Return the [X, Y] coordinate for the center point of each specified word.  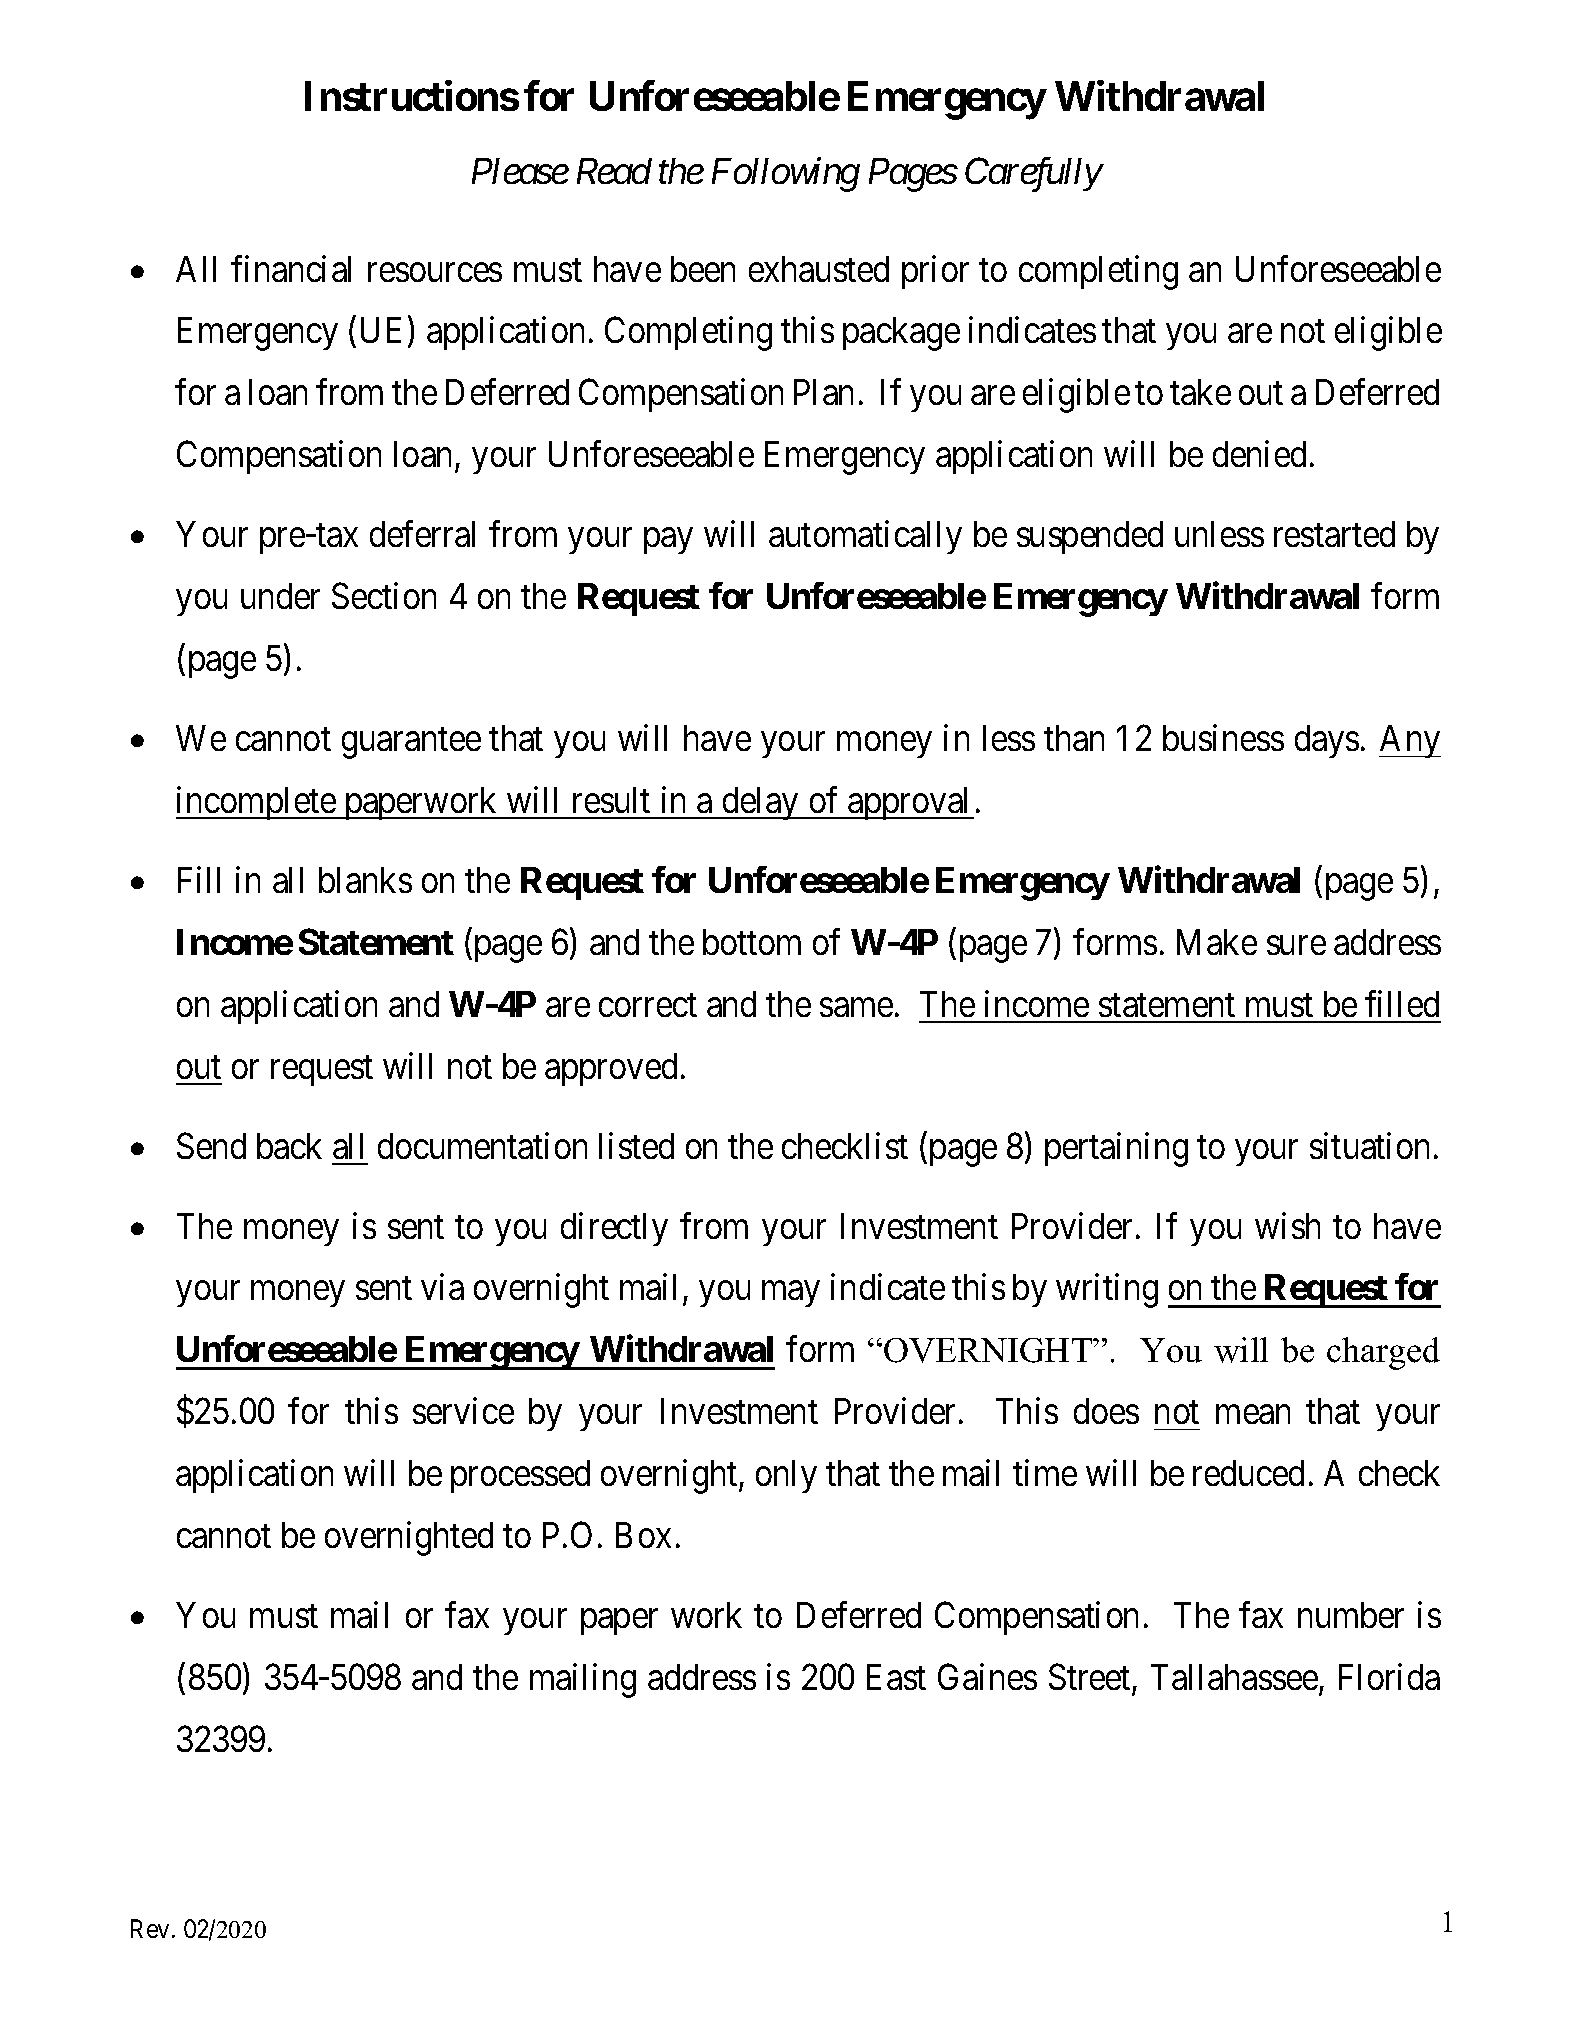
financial [291, 268]
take [1200, 392]
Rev [150, 1929]
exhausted [819, 269]
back [289, 1146]
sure [1296, 945]
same [856, 1007]
